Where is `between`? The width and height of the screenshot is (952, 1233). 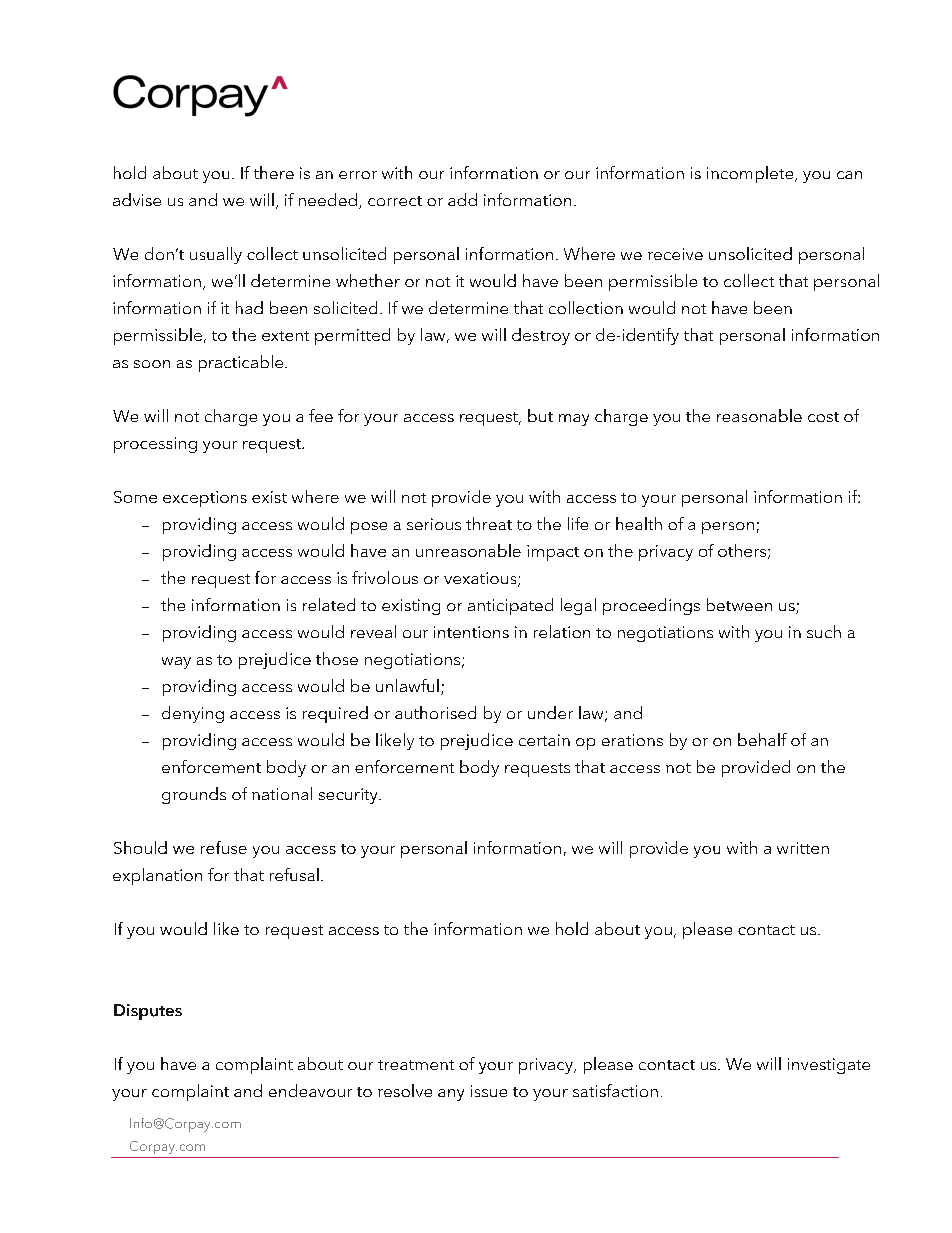 between is located at coordinates (739, 604).
